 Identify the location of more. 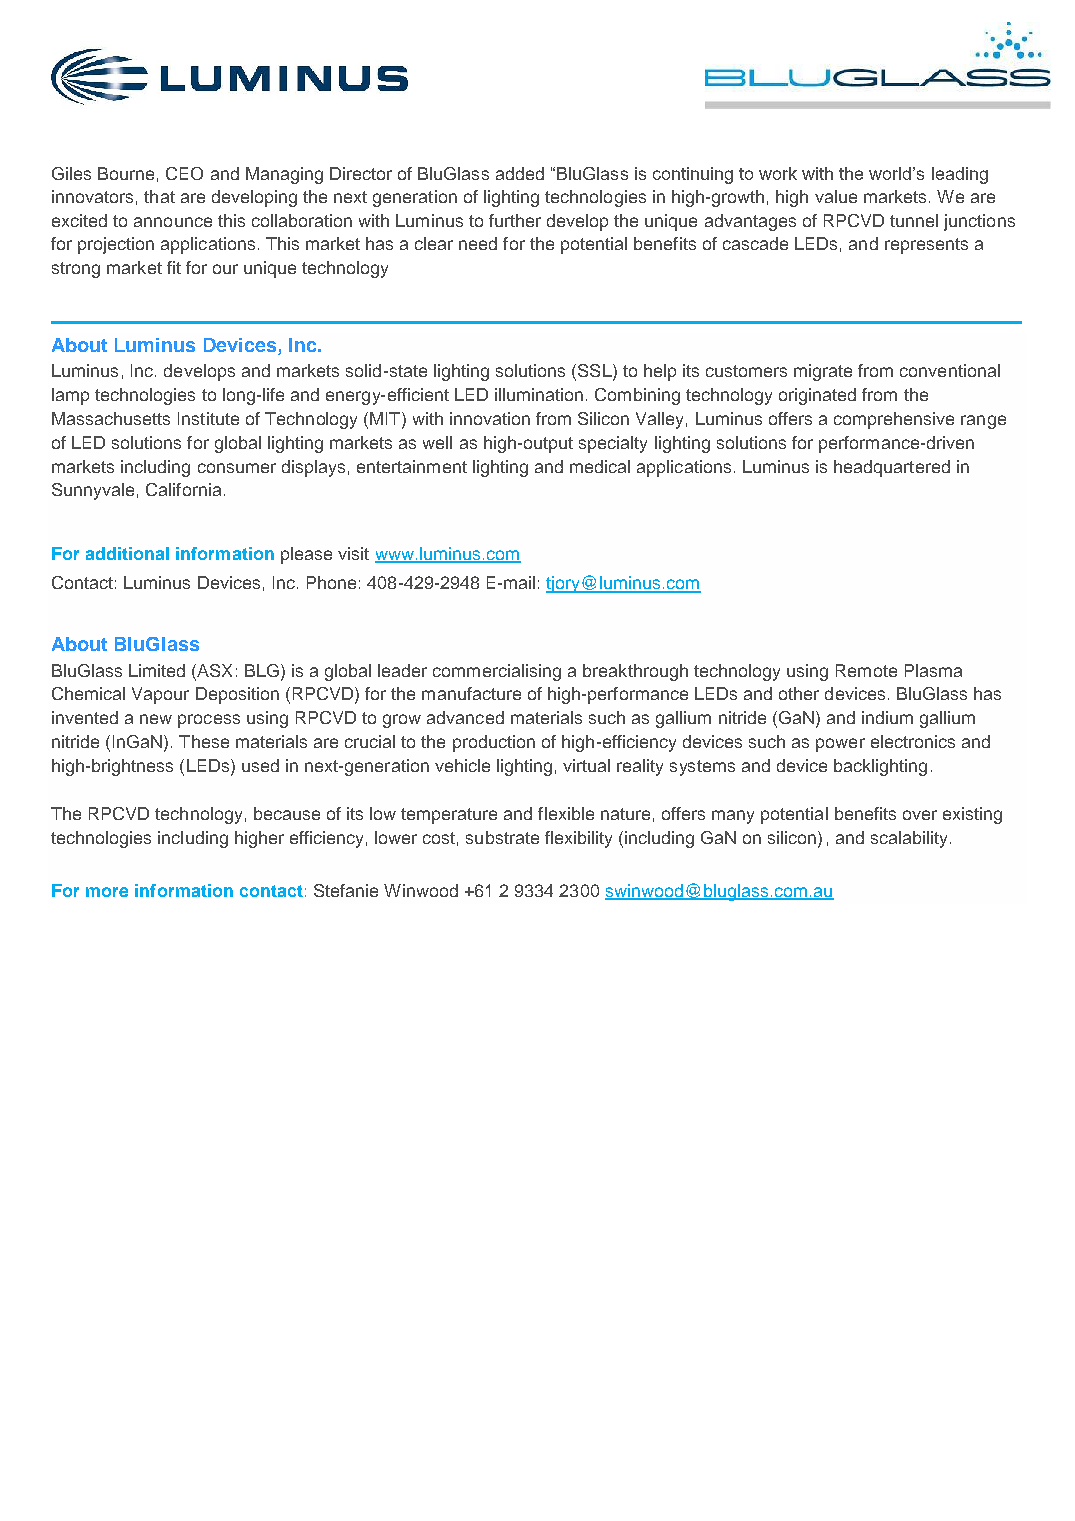
(107, 892).
